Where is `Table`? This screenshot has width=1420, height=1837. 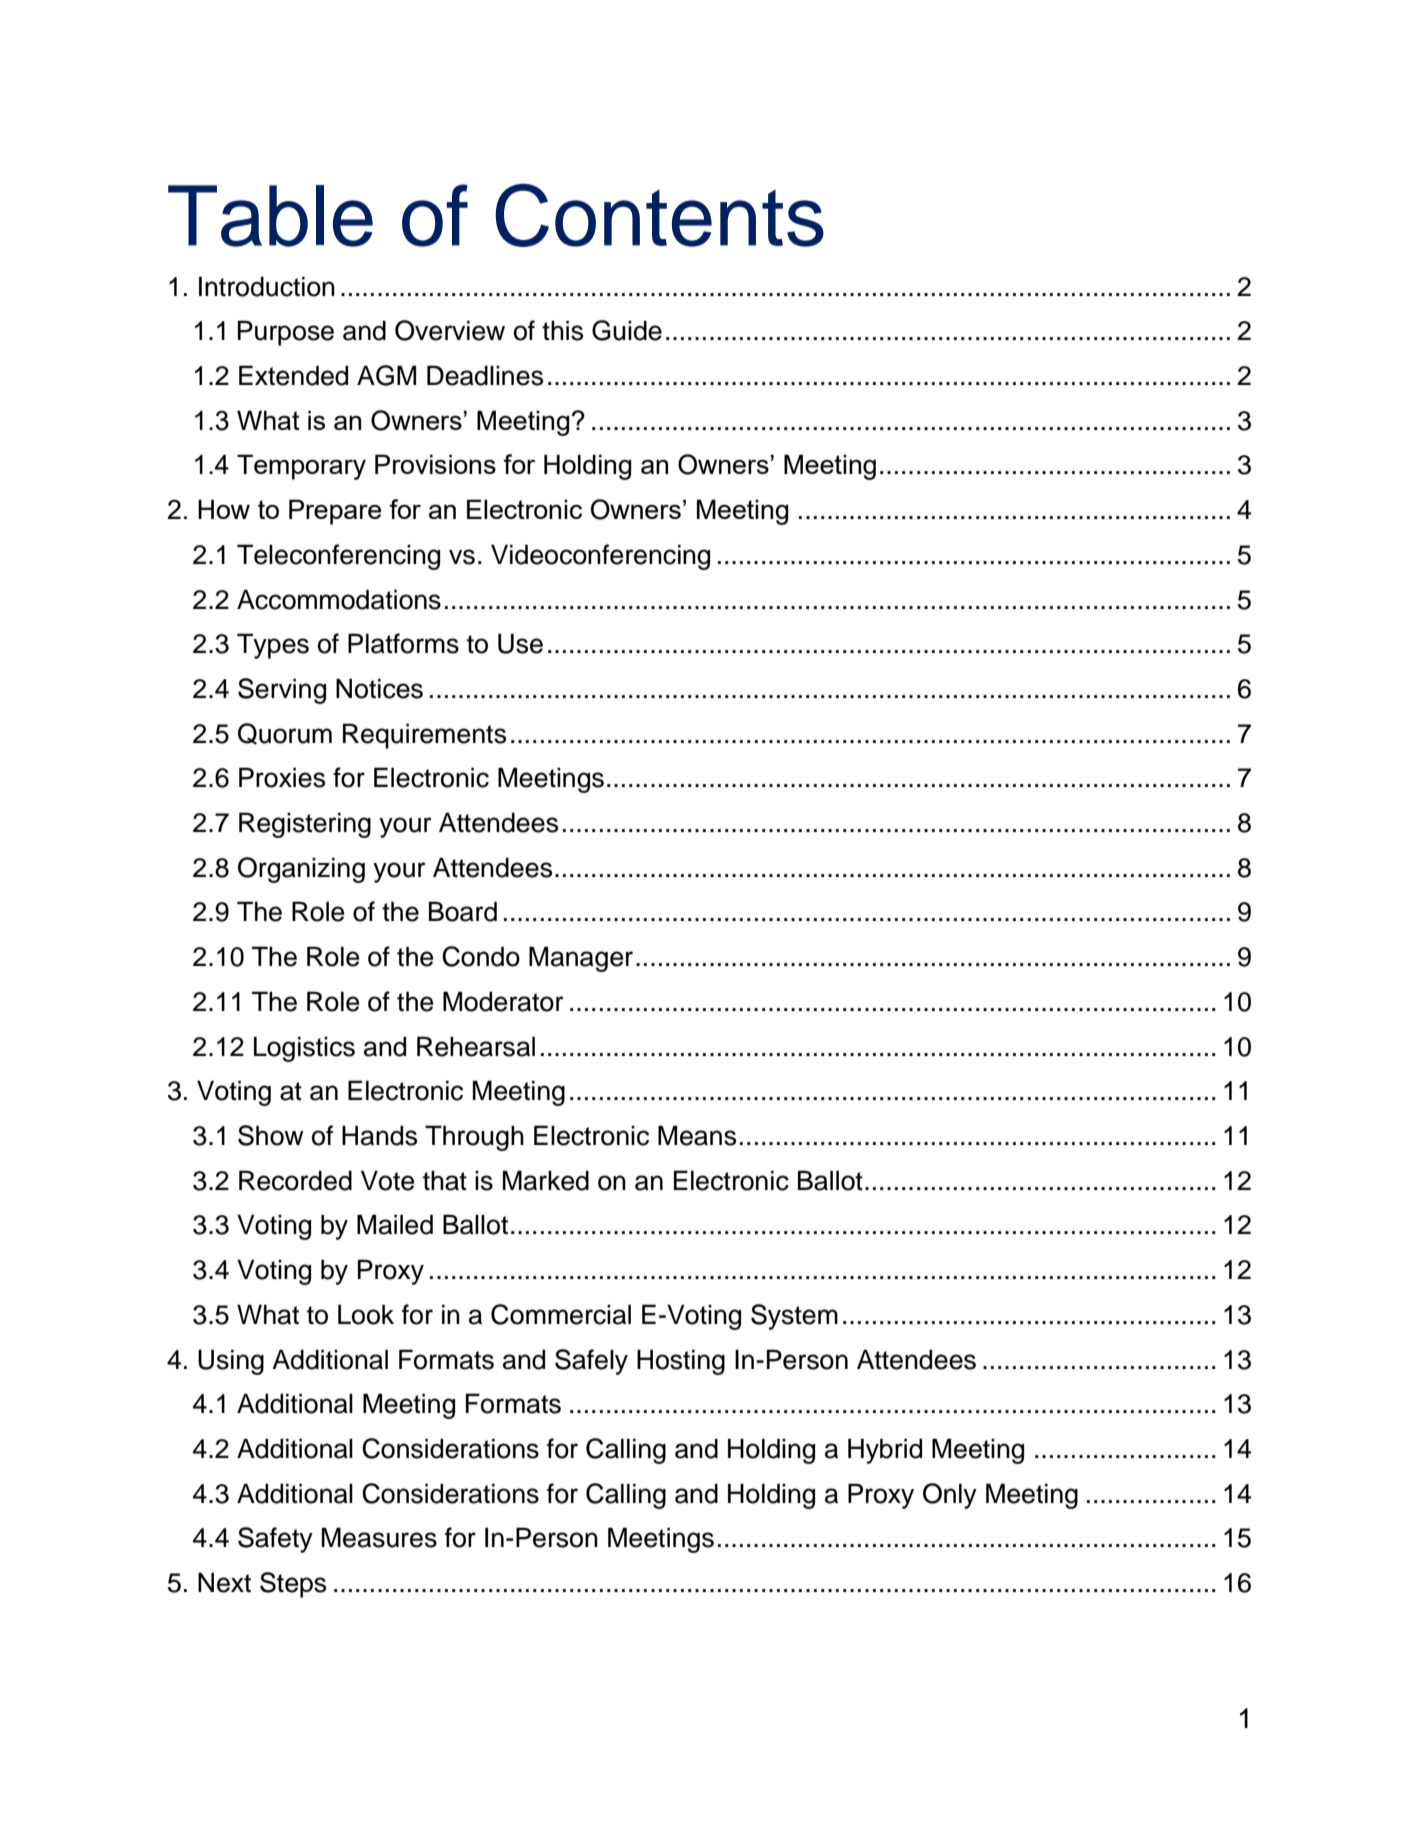 Table is located at coordinates (270, 216).
